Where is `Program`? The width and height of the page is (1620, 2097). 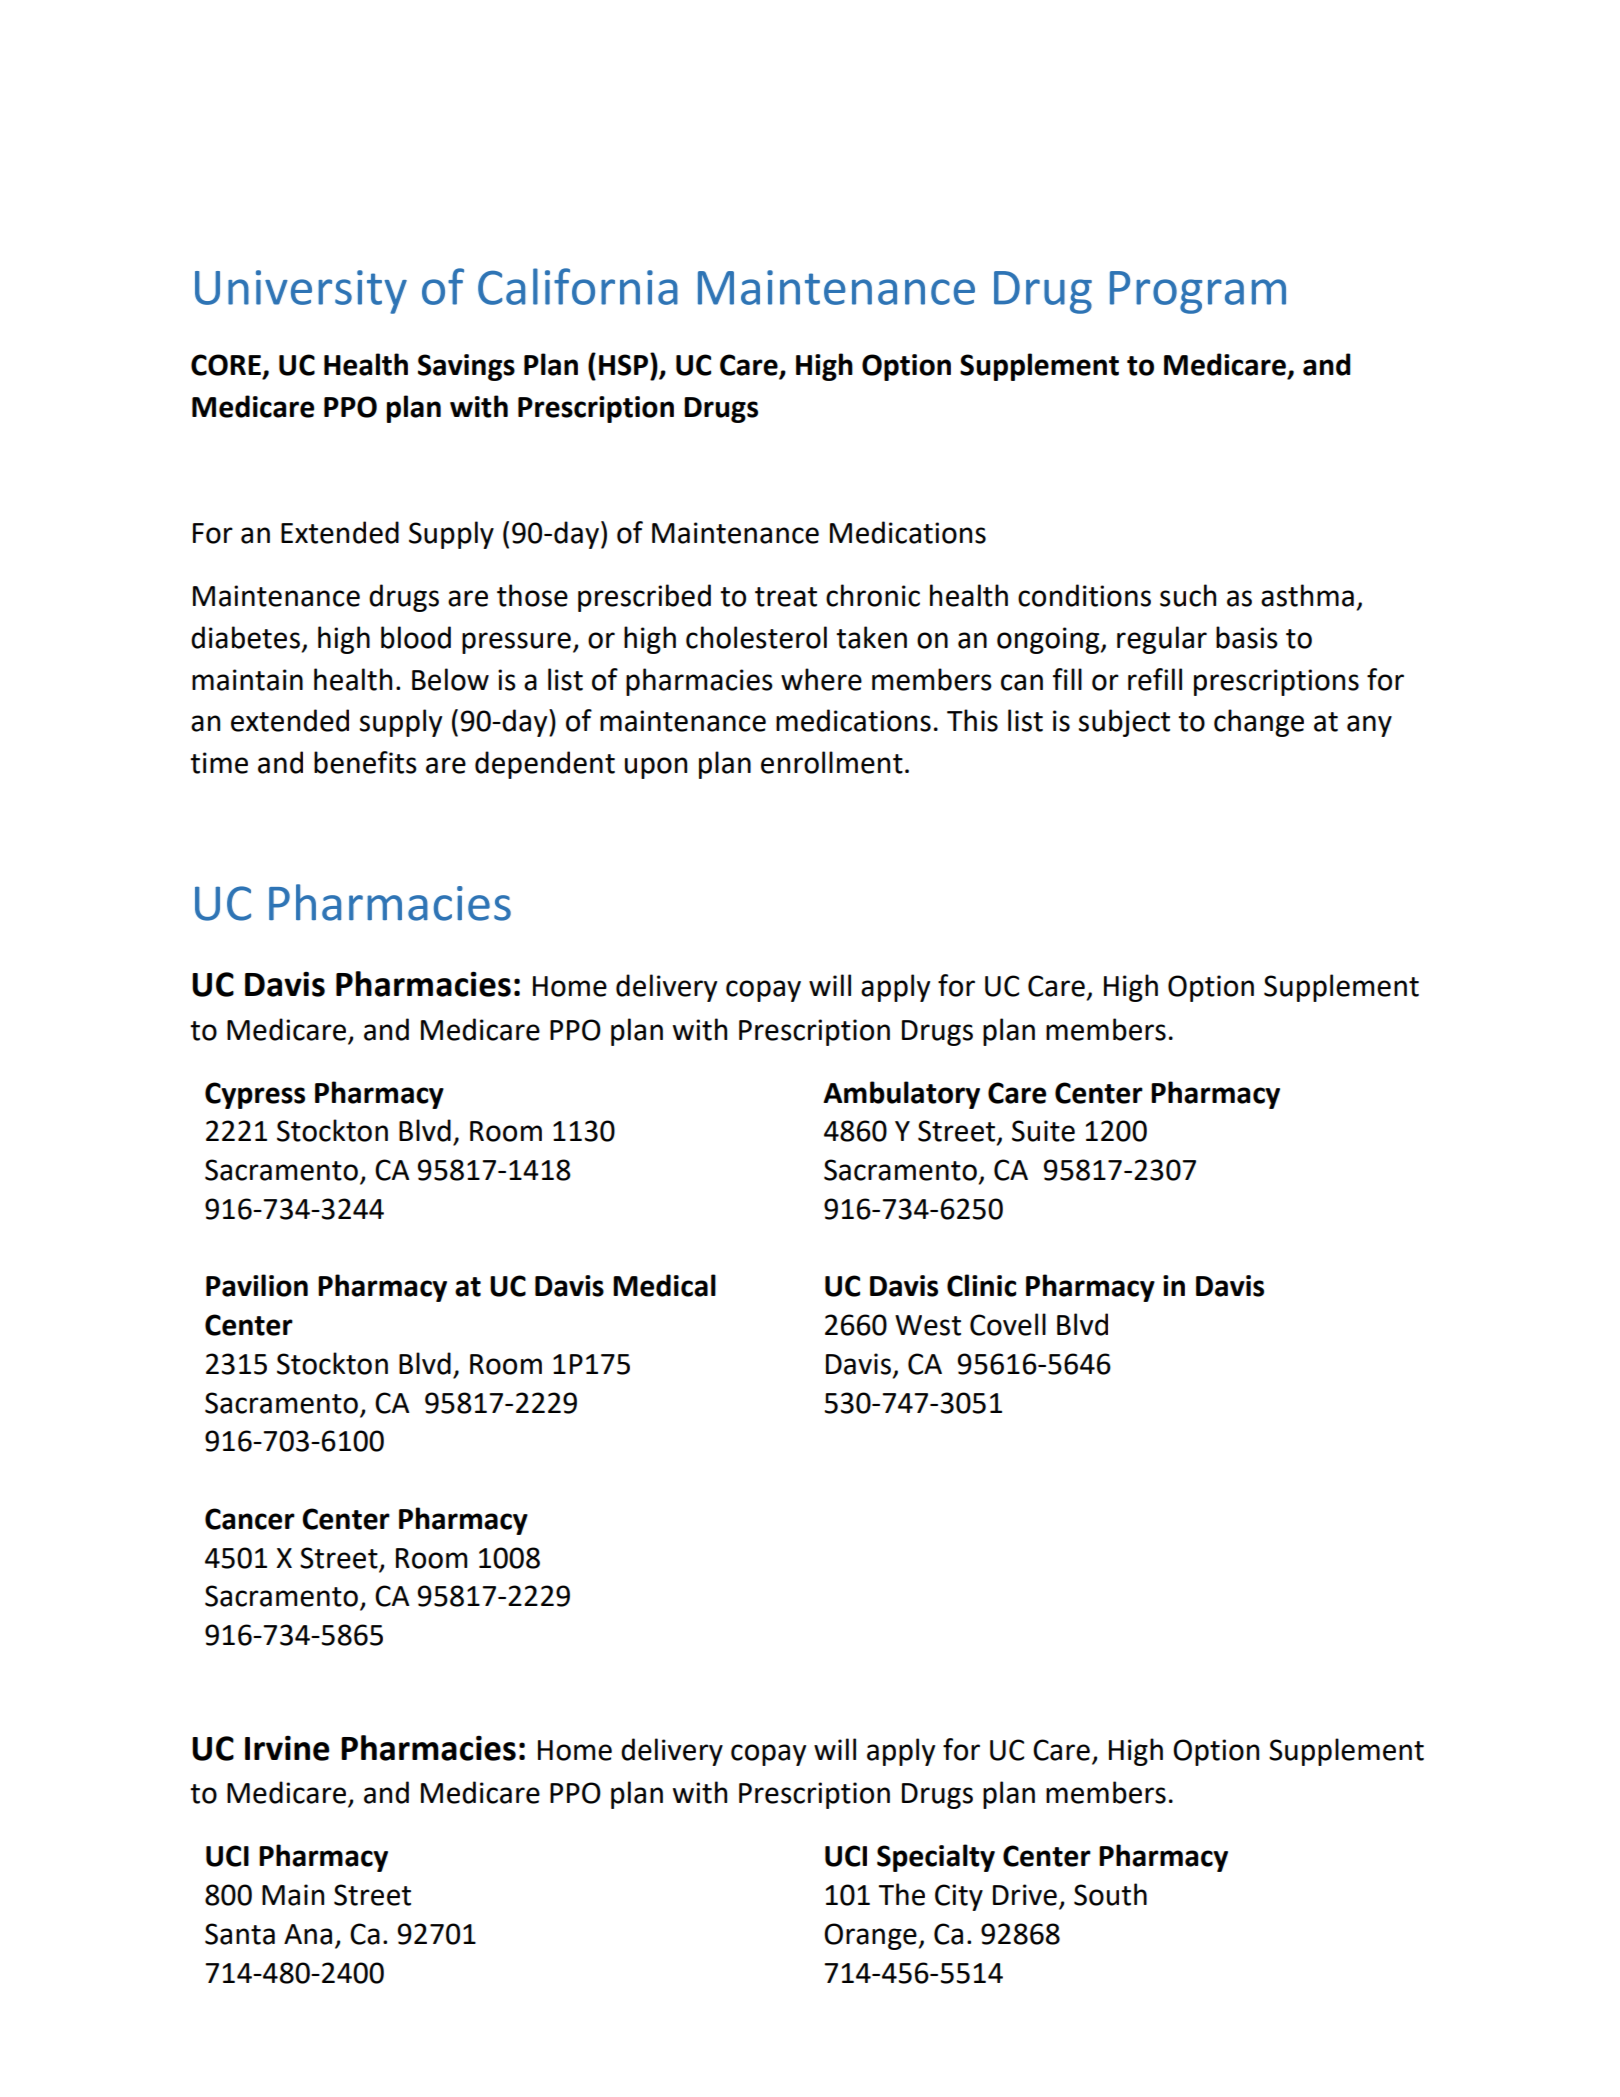 Program is located at coordinates (1198, 292).
